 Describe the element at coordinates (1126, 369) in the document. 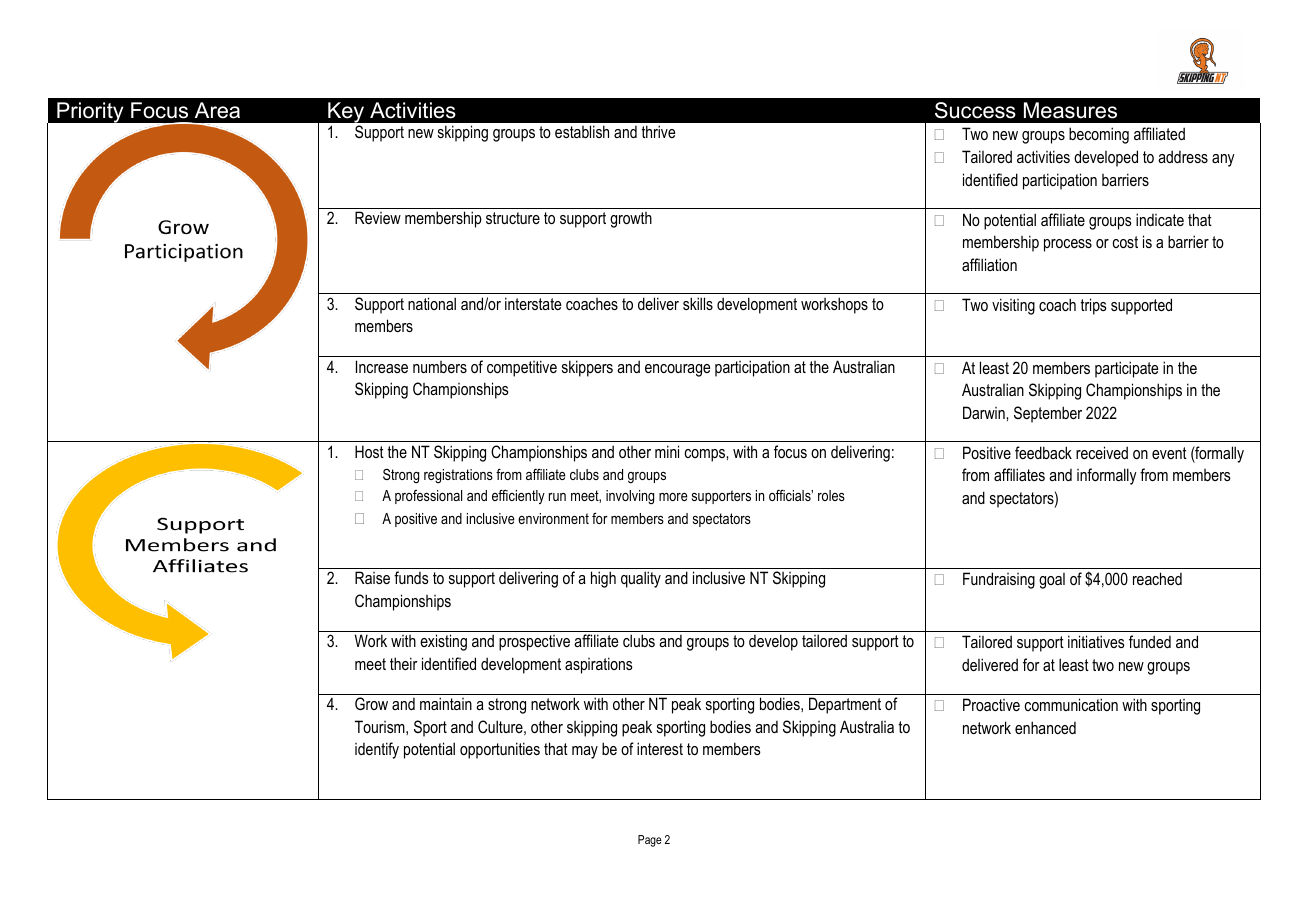

I see `participate` at that location.
